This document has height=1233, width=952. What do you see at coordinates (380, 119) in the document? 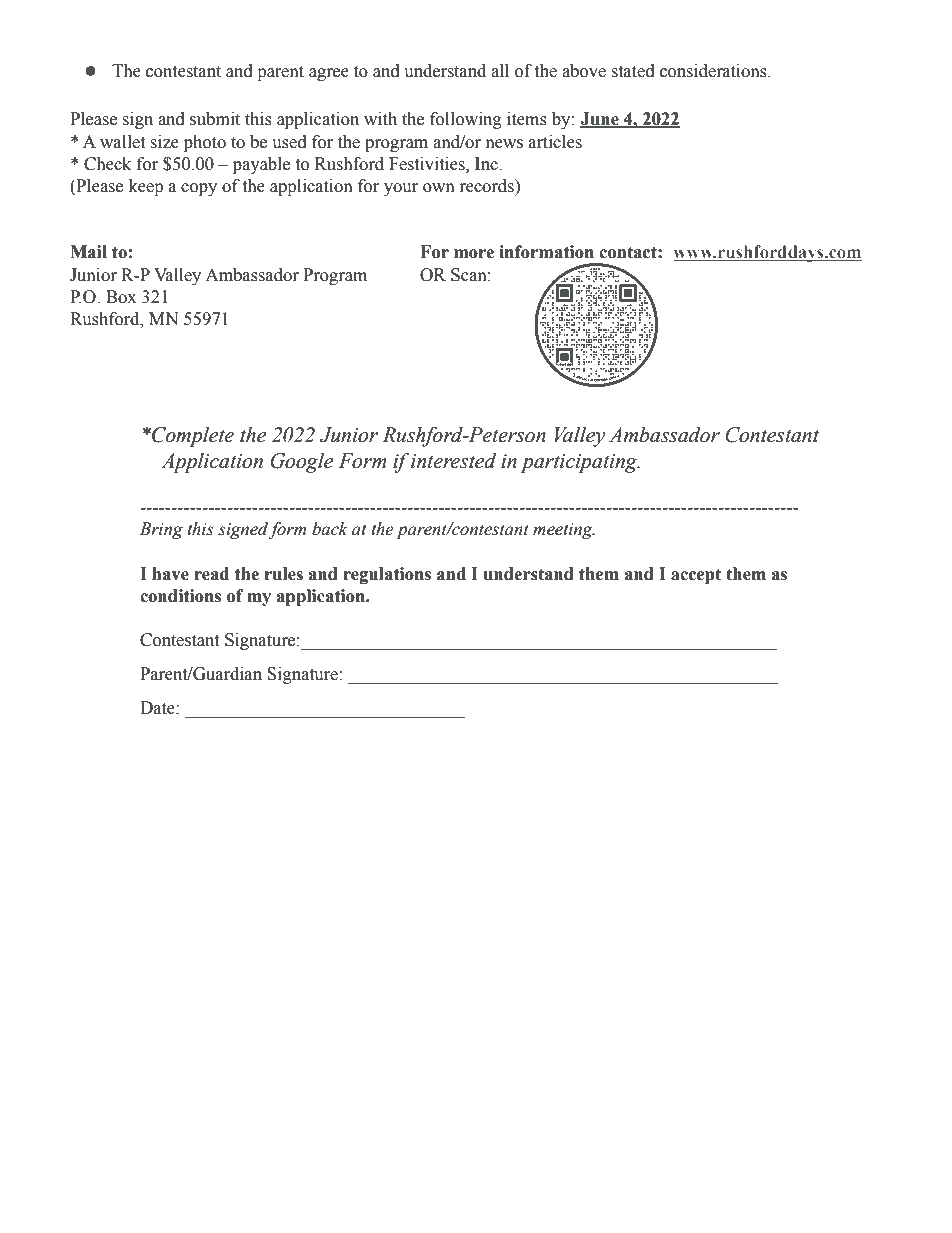
I see `with` at bounding box center [380, 119].
